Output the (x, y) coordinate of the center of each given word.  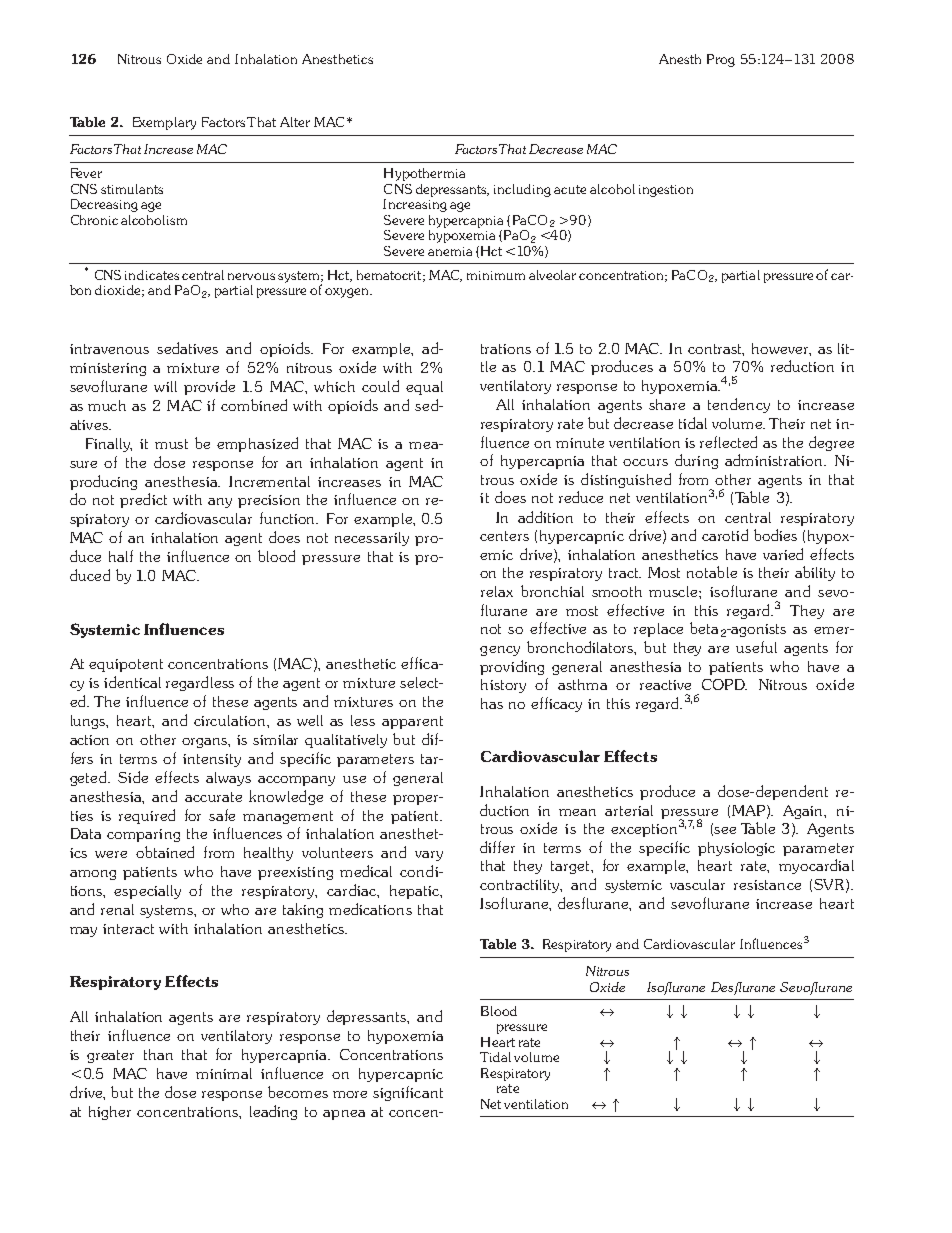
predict (143, 500)
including (522, 190)
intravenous (109, 349)
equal (424, 388)
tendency (739, 405)
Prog (721, 60)
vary (429, 856)
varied (783, 554)
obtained (165, 852)
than (158, 1054)
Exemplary (164, 123)
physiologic (736, 849)
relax (497, 591)
